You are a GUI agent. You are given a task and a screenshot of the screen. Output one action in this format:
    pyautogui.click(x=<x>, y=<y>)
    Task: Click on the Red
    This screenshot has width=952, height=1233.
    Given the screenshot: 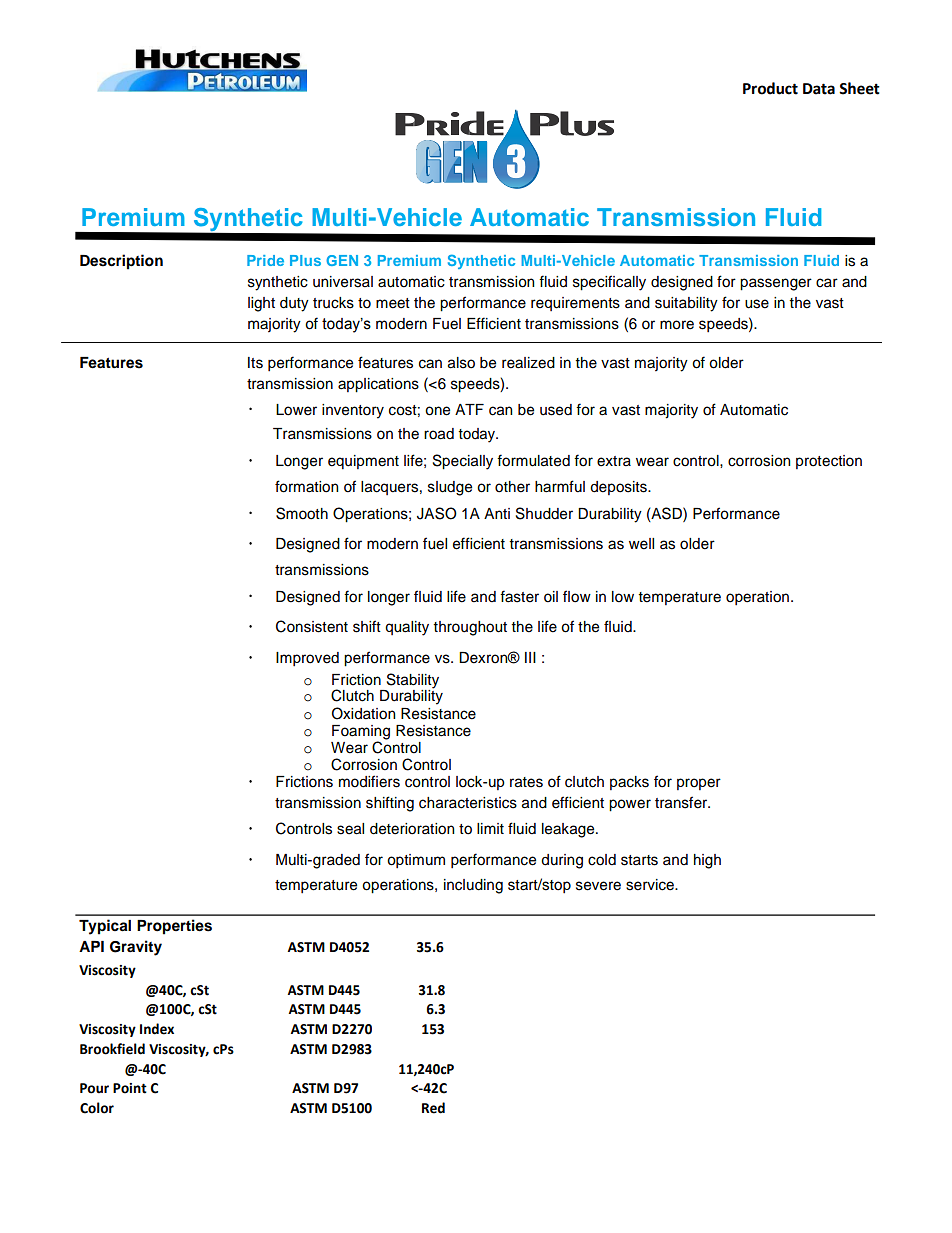 What is the action you would take?
    pyautogui.click(x=433, y=1108)
